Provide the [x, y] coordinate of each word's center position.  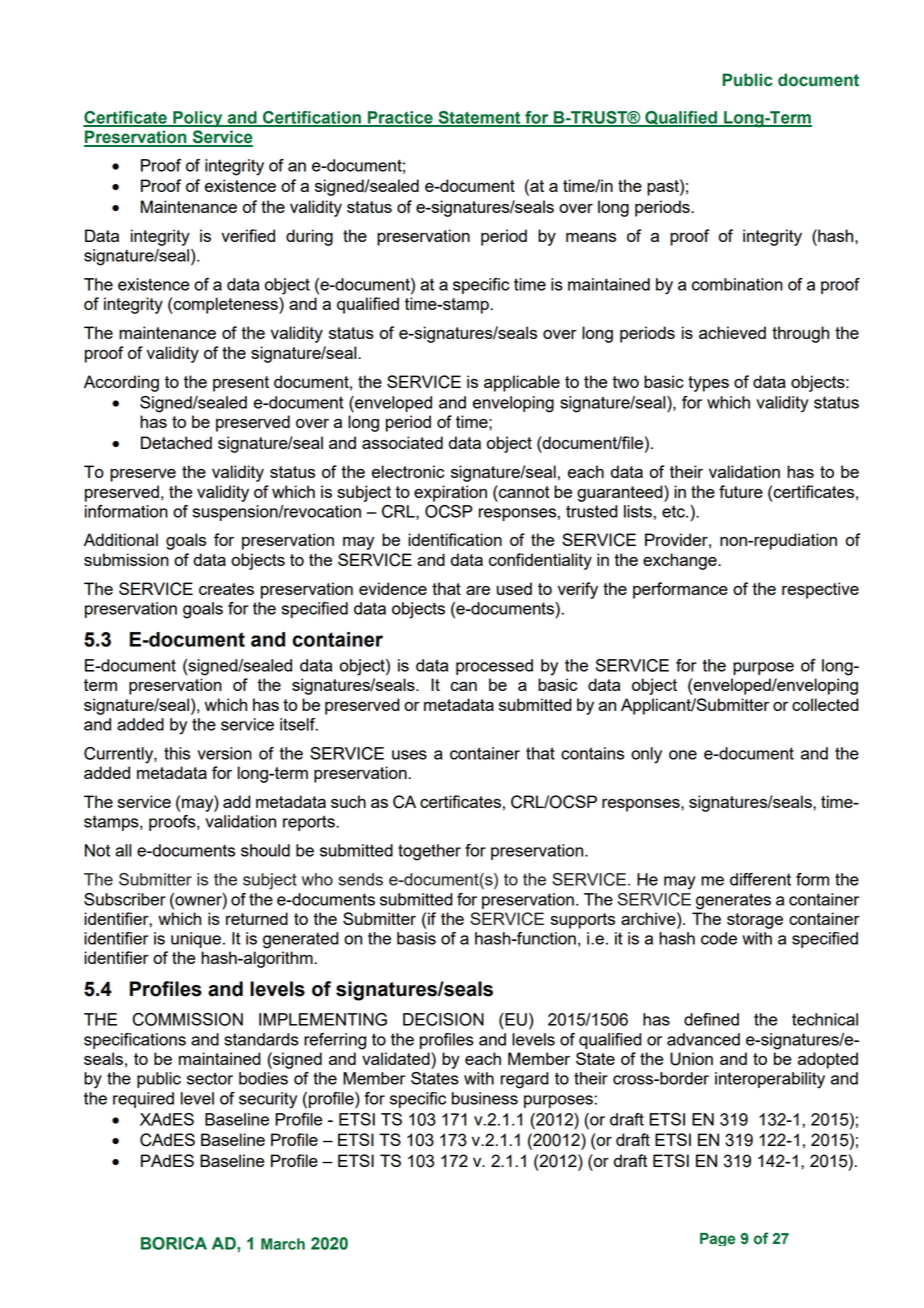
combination [737, 284]
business [485, 1098]
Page [717, 1239]
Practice [400, 118]
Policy [198, 119]
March [283, 1244]
